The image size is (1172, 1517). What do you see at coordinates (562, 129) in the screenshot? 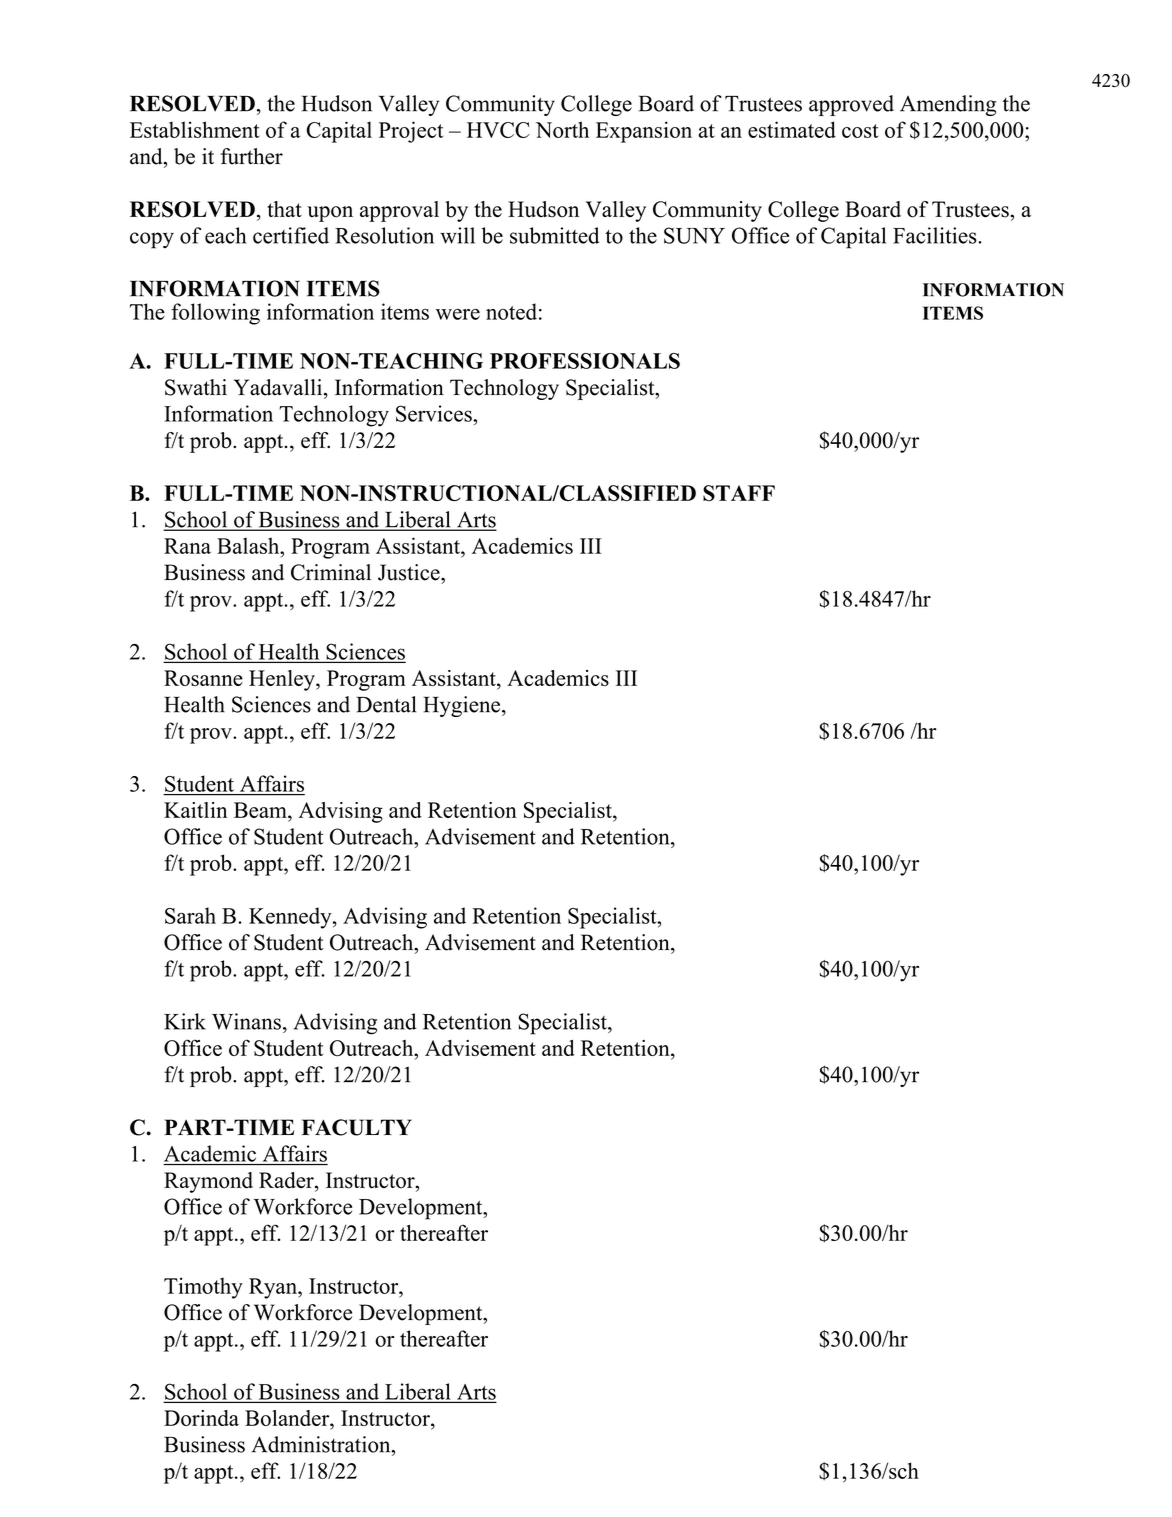
I see `North` at bounding box center [562, 129].
